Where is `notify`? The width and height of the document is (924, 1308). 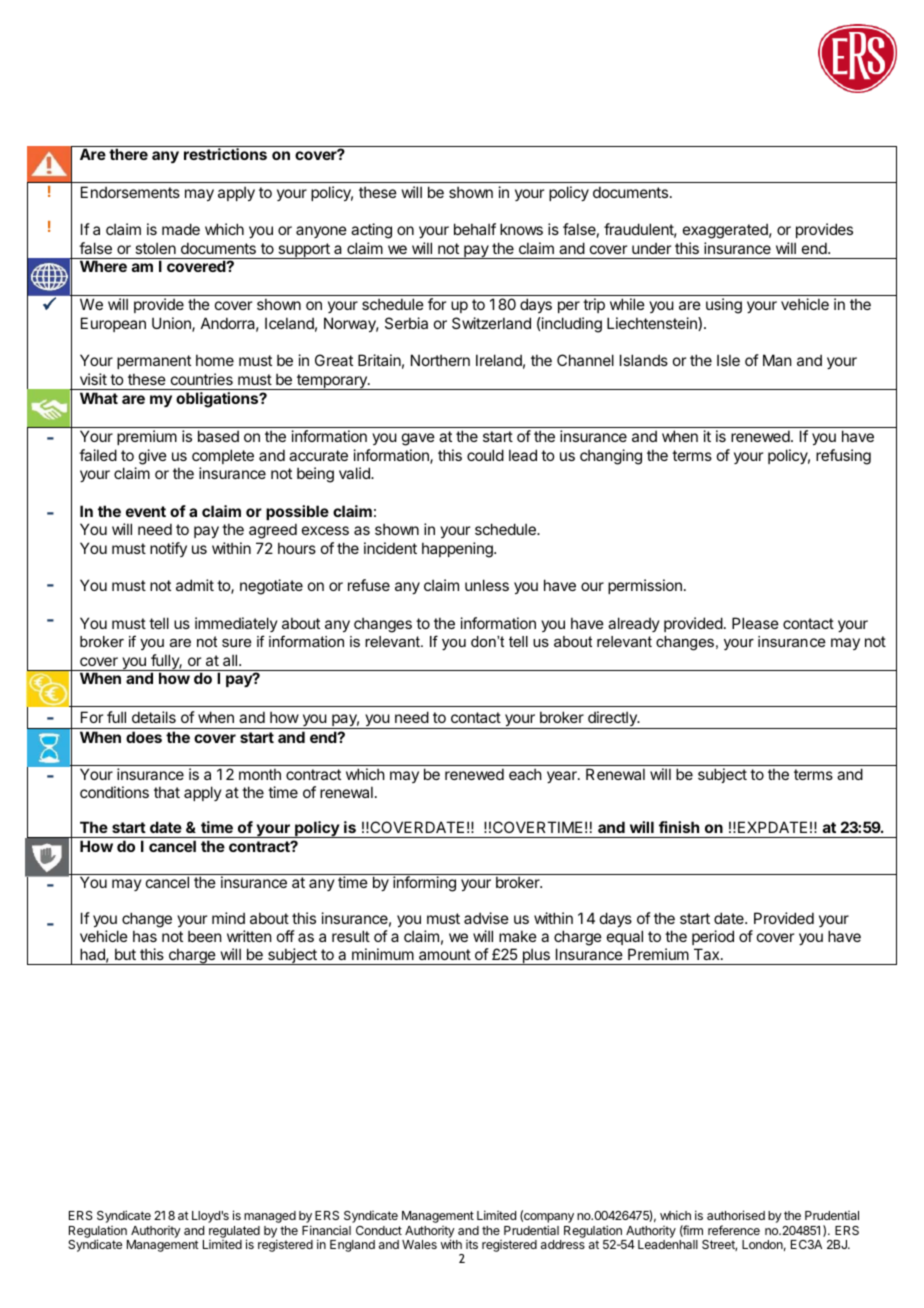 notify is located at coordinates (168, 549).
